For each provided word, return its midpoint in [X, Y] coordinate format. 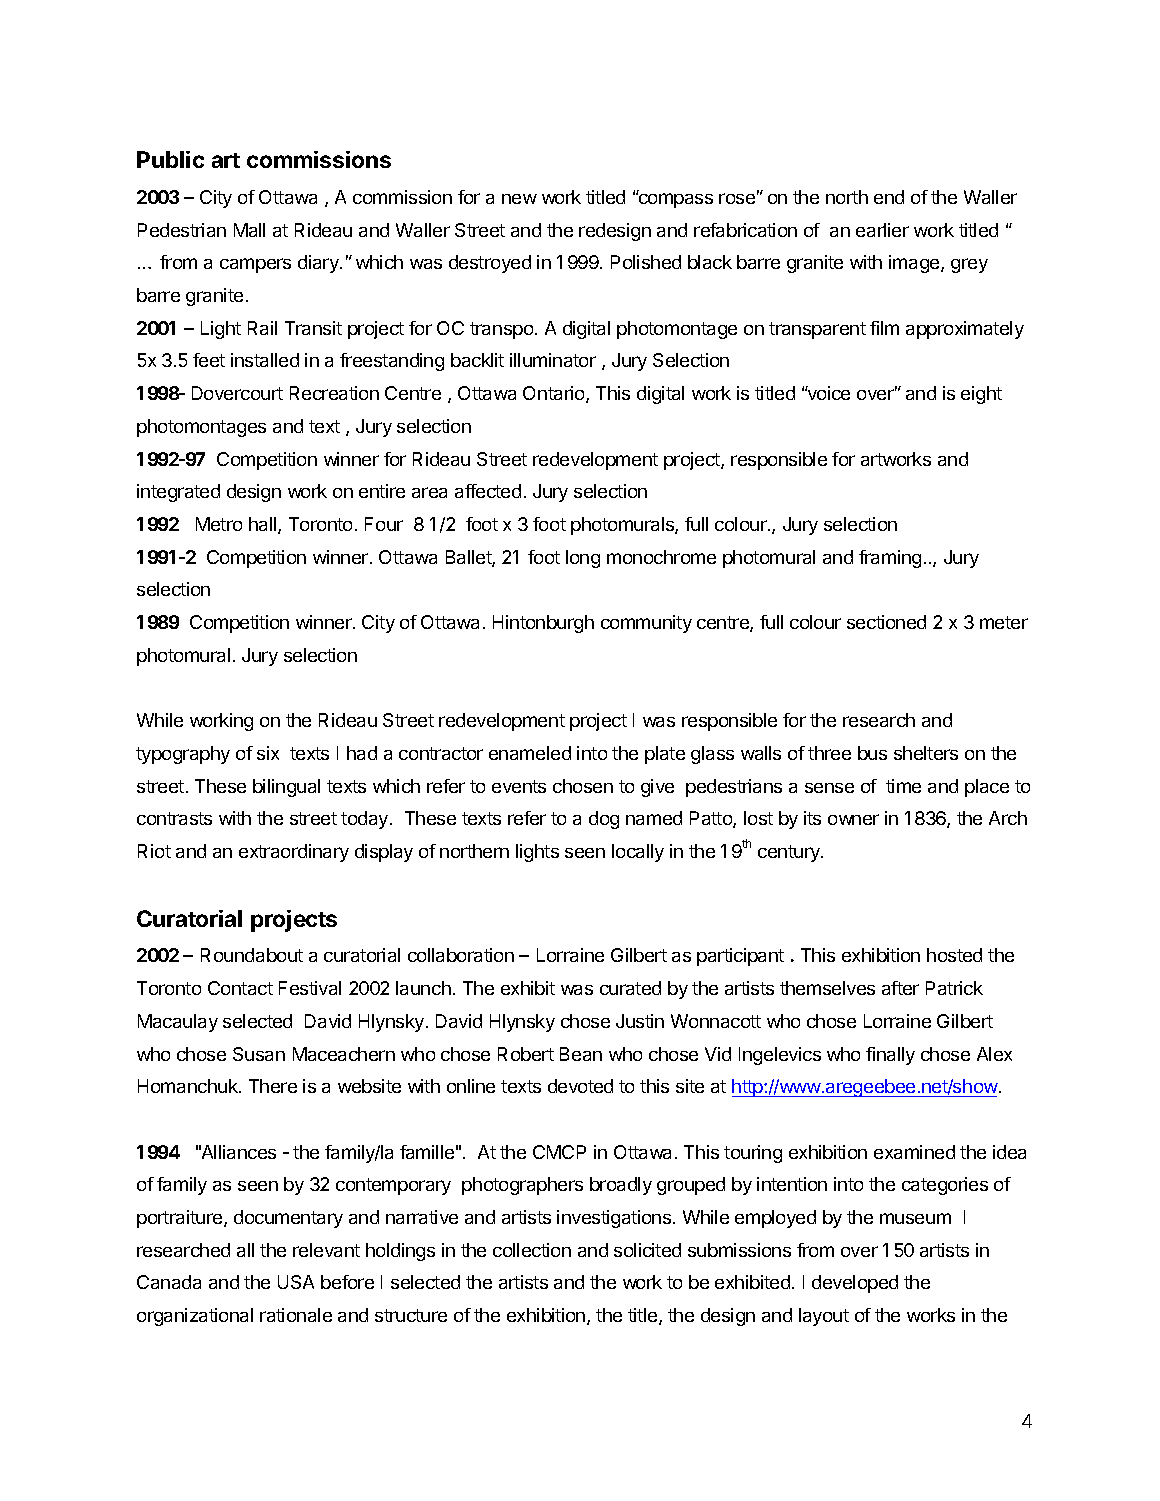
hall [264, 525]
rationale [296, 1315]
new [519, 199]
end [889, 197]
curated [630, 988]
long [583, 559]
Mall [249, 230]
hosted [954, 955]
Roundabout [252, 955]
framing [890, 559]
